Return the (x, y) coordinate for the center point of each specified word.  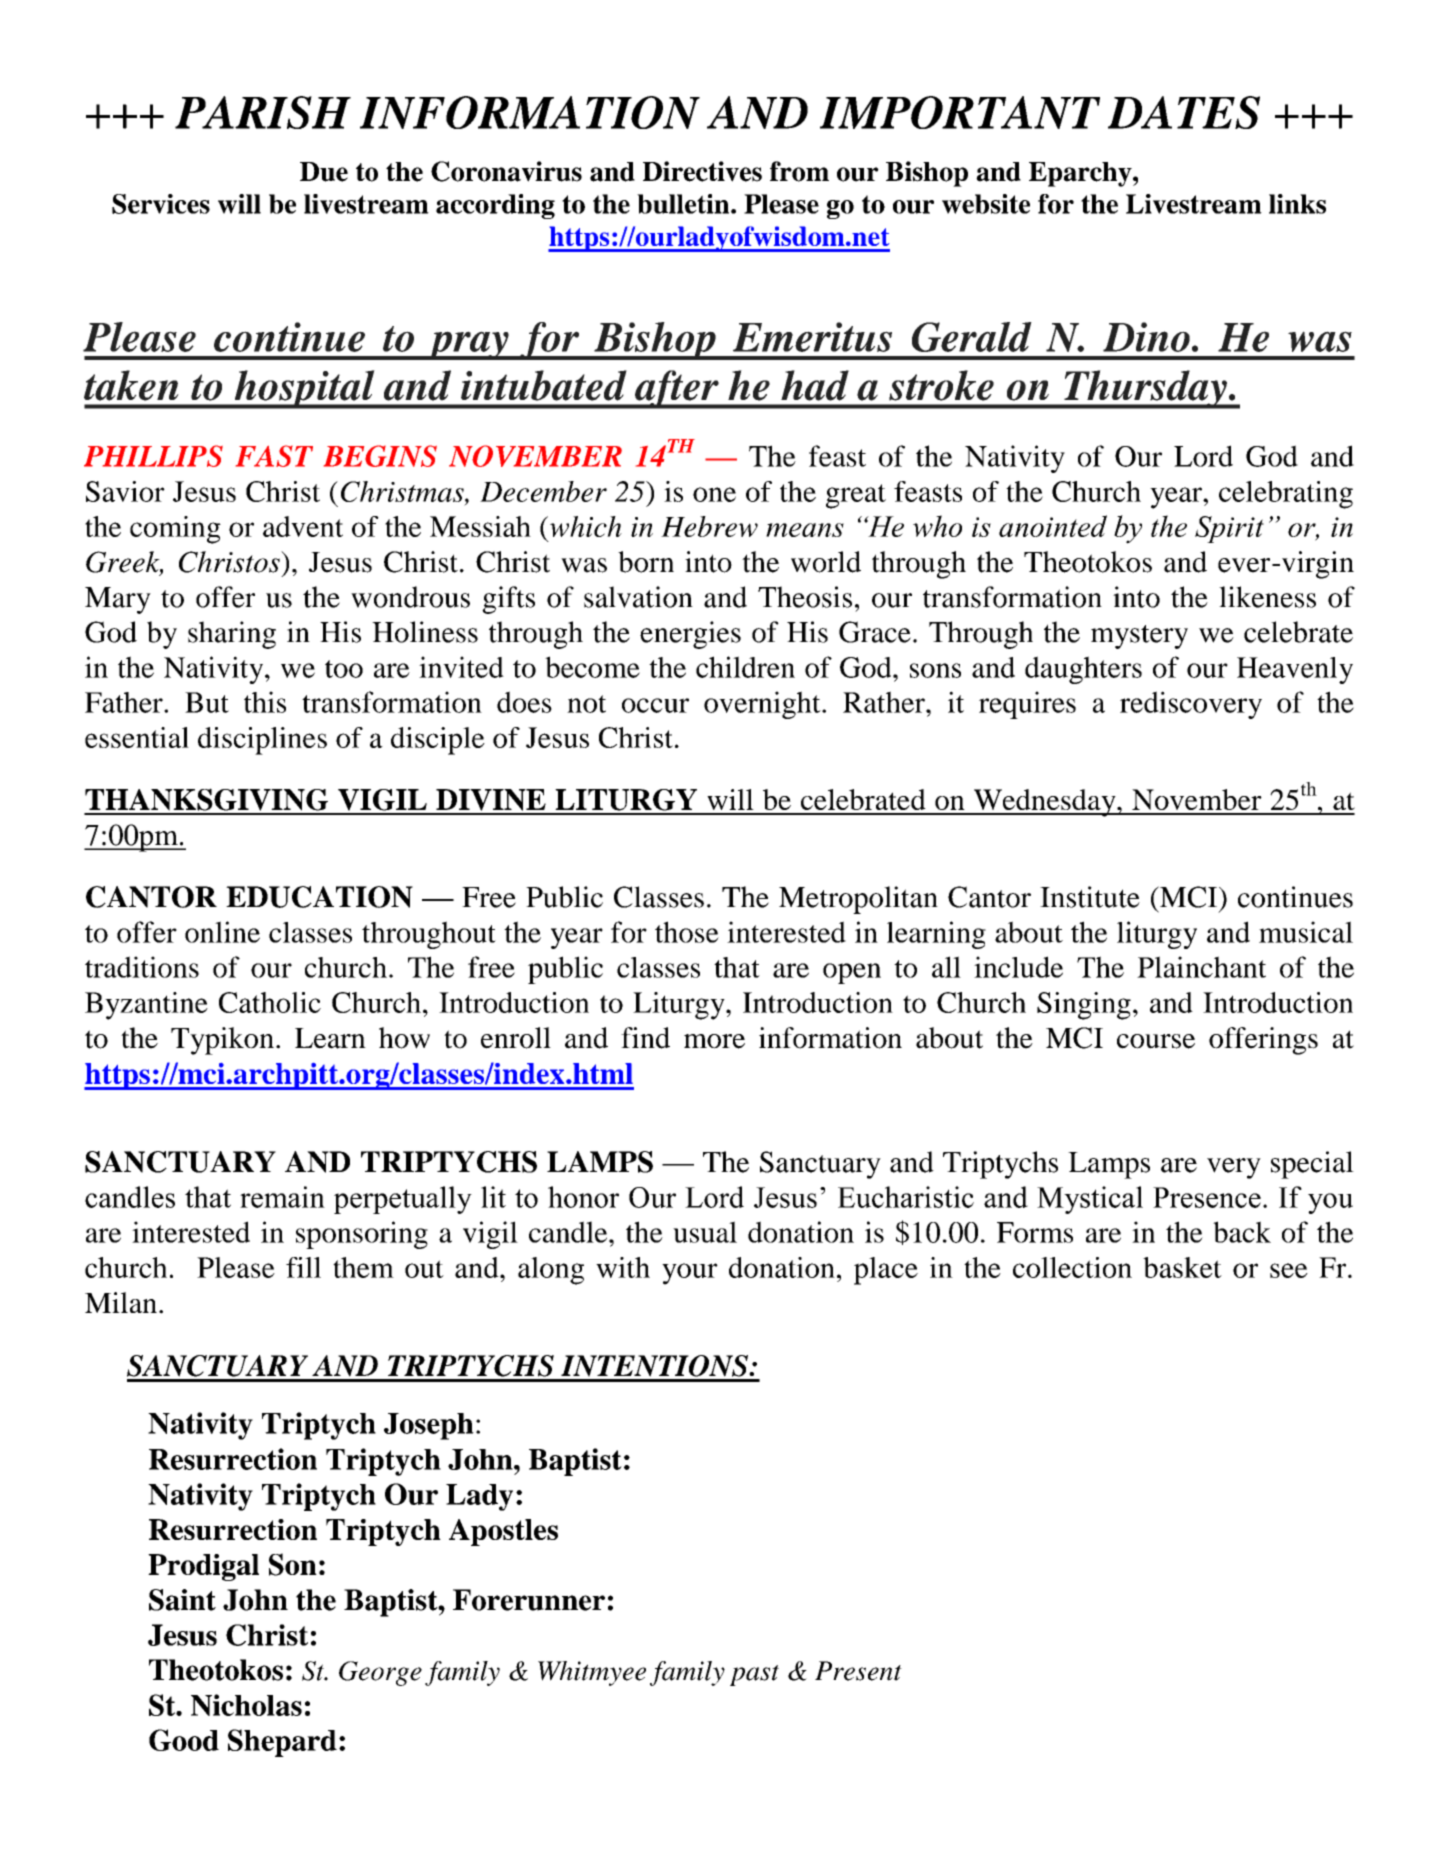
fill (303, 1267)
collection (1072, 1267)
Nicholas (246, 1705)
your (690, 1274)
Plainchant (1201, 967)
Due (324, 172)
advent (303, 526)
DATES (1184, 112)
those (687, 932)
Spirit (1229, 529)
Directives (702, 171)
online (222, 932)
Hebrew (709, 526)
